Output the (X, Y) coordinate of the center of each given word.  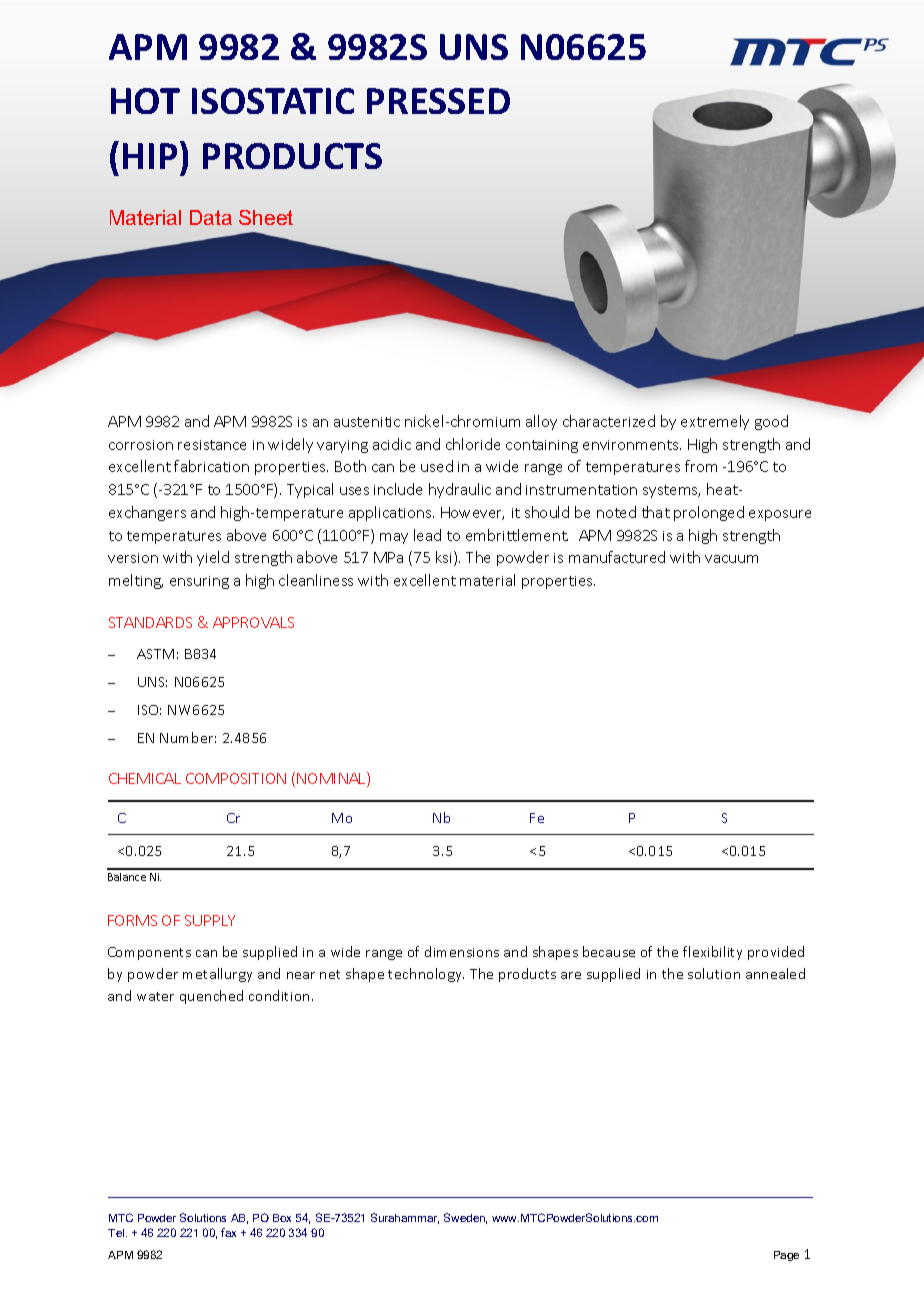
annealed (775, 973)
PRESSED (438, 101)
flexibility (712, 953)
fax (228, 1232)
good (771, 422)
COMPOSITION (236, 778)
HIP (150, 156)
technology (426, 975)
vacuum (731, 559)
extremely (715, 422)
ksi (445, 558)
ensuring (199, 582)
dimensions (462, 951)
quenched (211, 997)
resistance (212, 445)
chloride (473, 444)
